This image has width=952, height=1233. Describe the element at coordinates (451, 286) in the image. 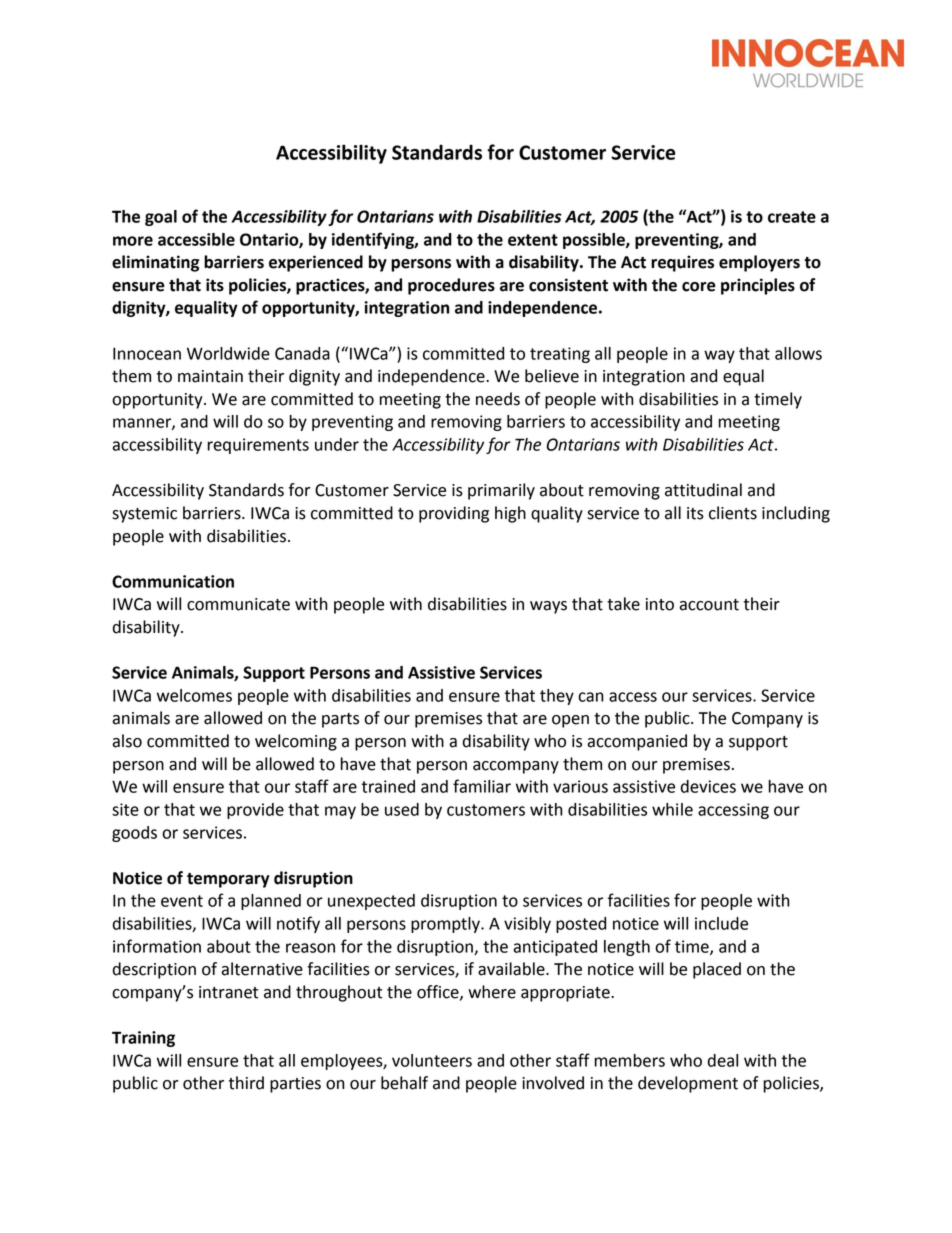

I see `procedures` at that location.
